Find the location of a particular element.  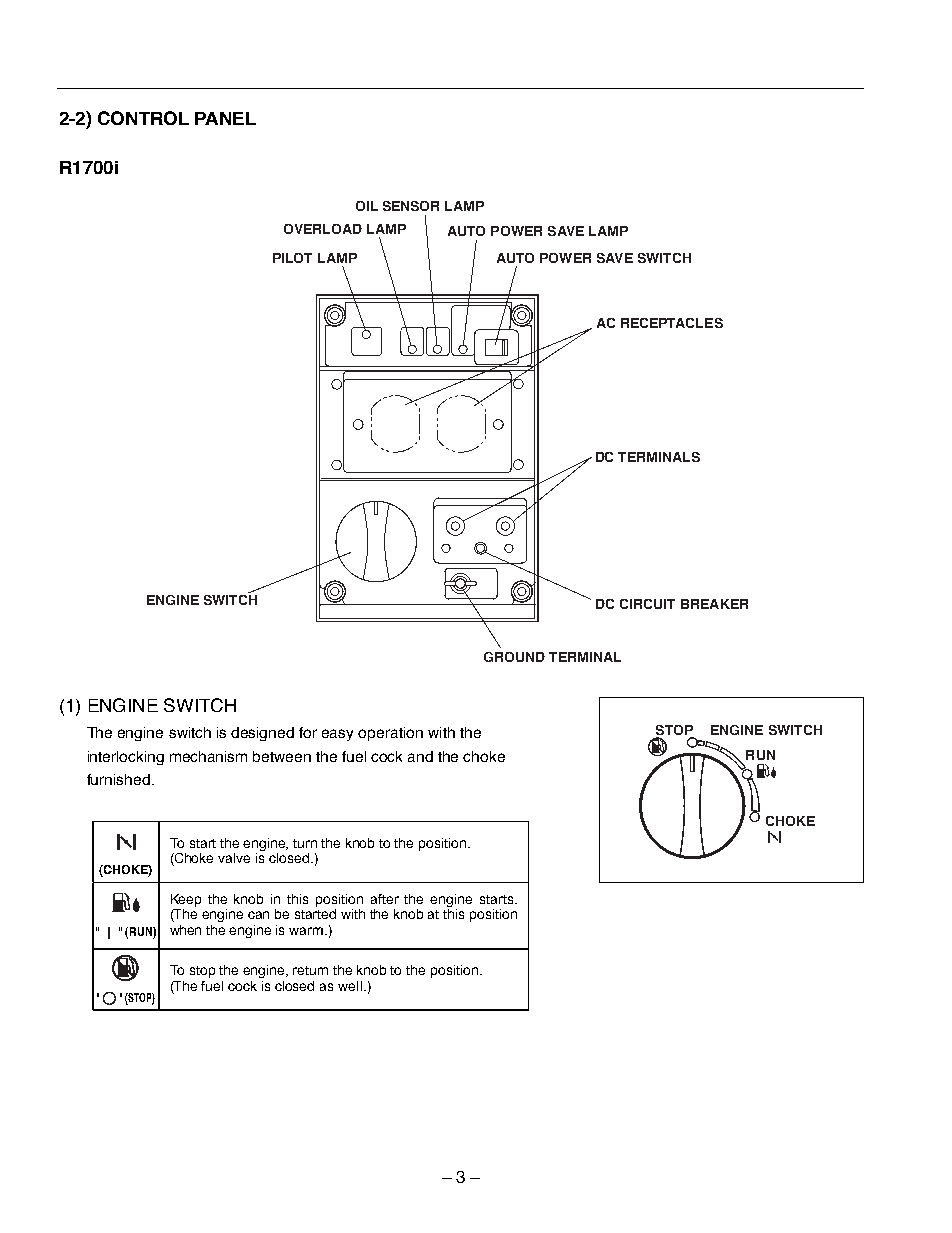

SENSOR is located at coordinates (411, 206).
